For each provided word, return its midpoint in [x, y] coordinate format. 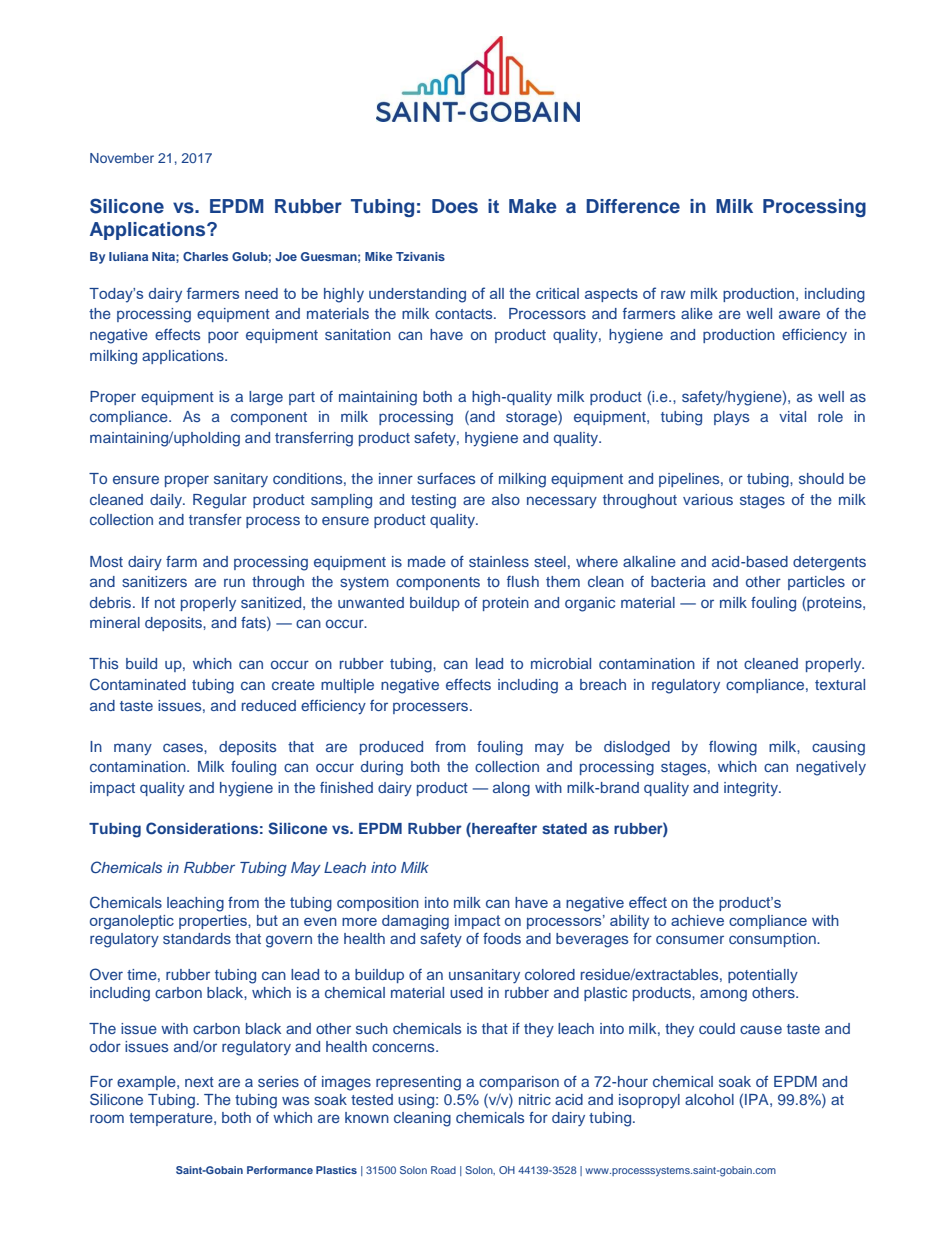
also [506, 499]
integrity [752, 789]
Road [443, 1170]
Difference [633, 206]
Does [455, 206]
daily [167, 501]
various [708, 499]
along [511, 789]
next [199, 1082]
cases [184, 747]
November [122, 158]
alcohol [709, 1099]
